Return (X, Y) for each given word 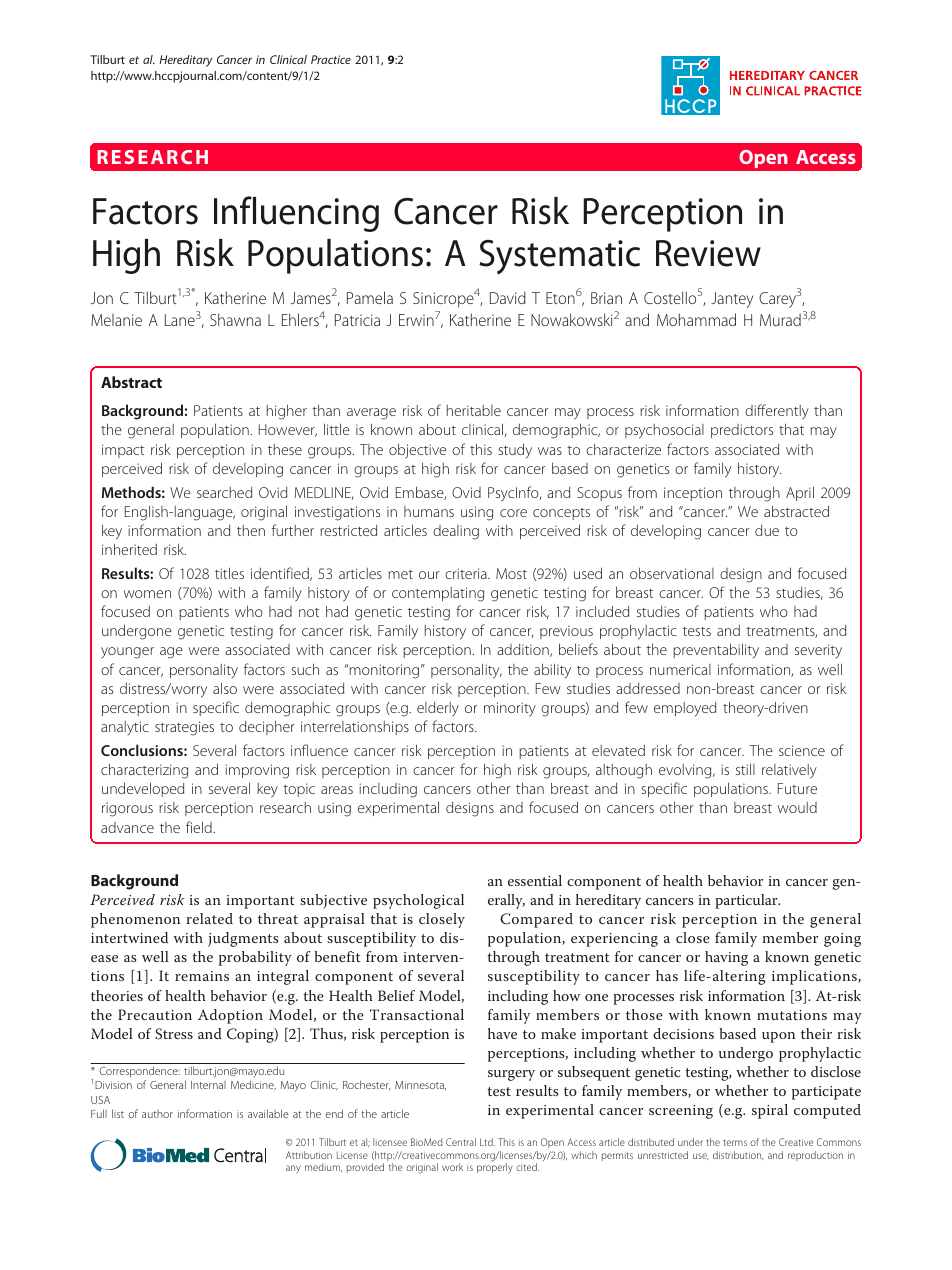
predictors (742, 431)
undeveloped (143, 789)
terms (735, 1142)
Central (461, 1142)
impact (123, 451)
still (745, 769)
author (157, 1114)
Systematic (559, 257)
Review (708, 253)
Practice (331, 59)
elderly (438, 709)
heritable (474, 410)
